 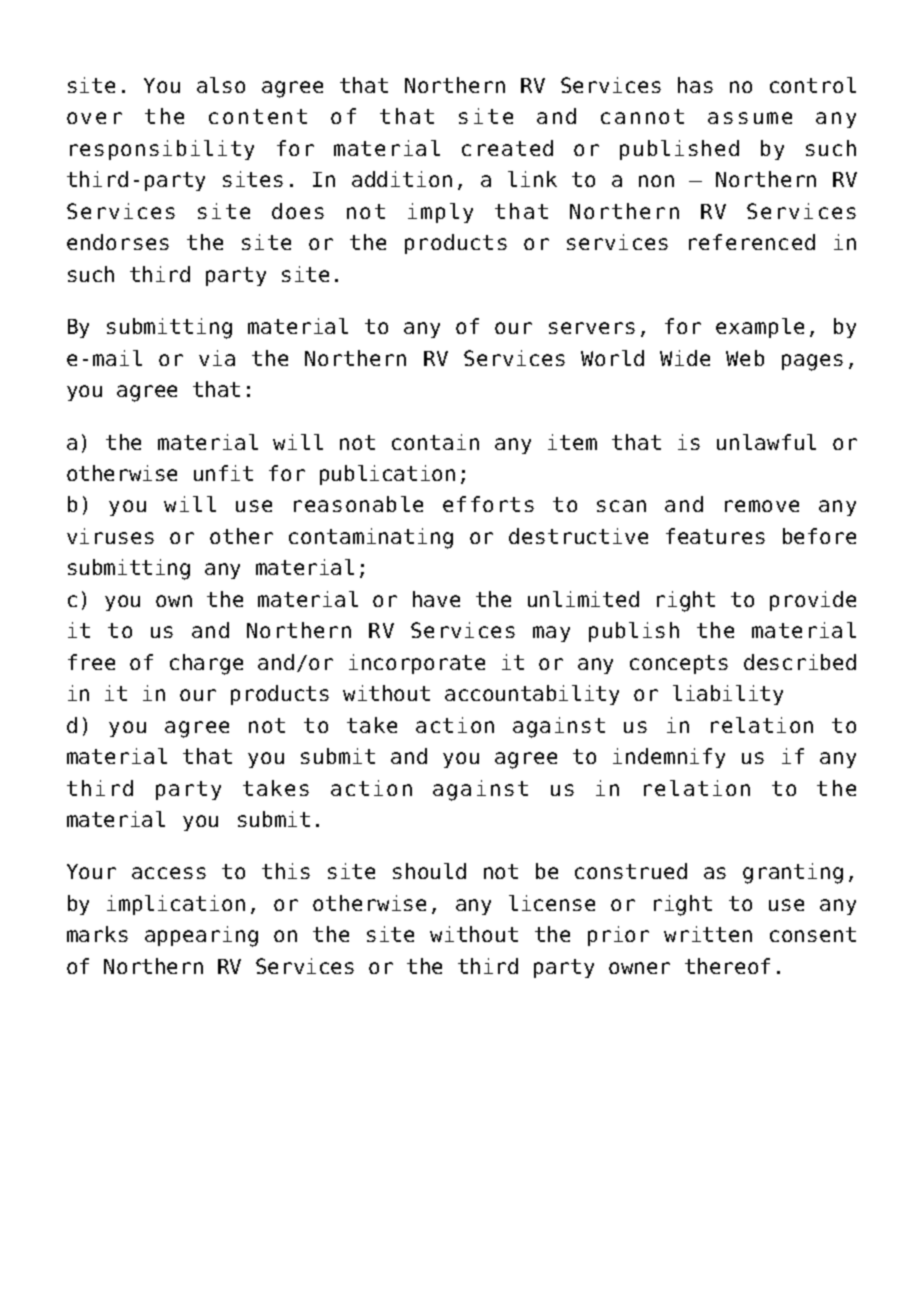 What do you see at coordinates (206, 664) in the image?
I see `charge` at bounding box center [206, 664].
